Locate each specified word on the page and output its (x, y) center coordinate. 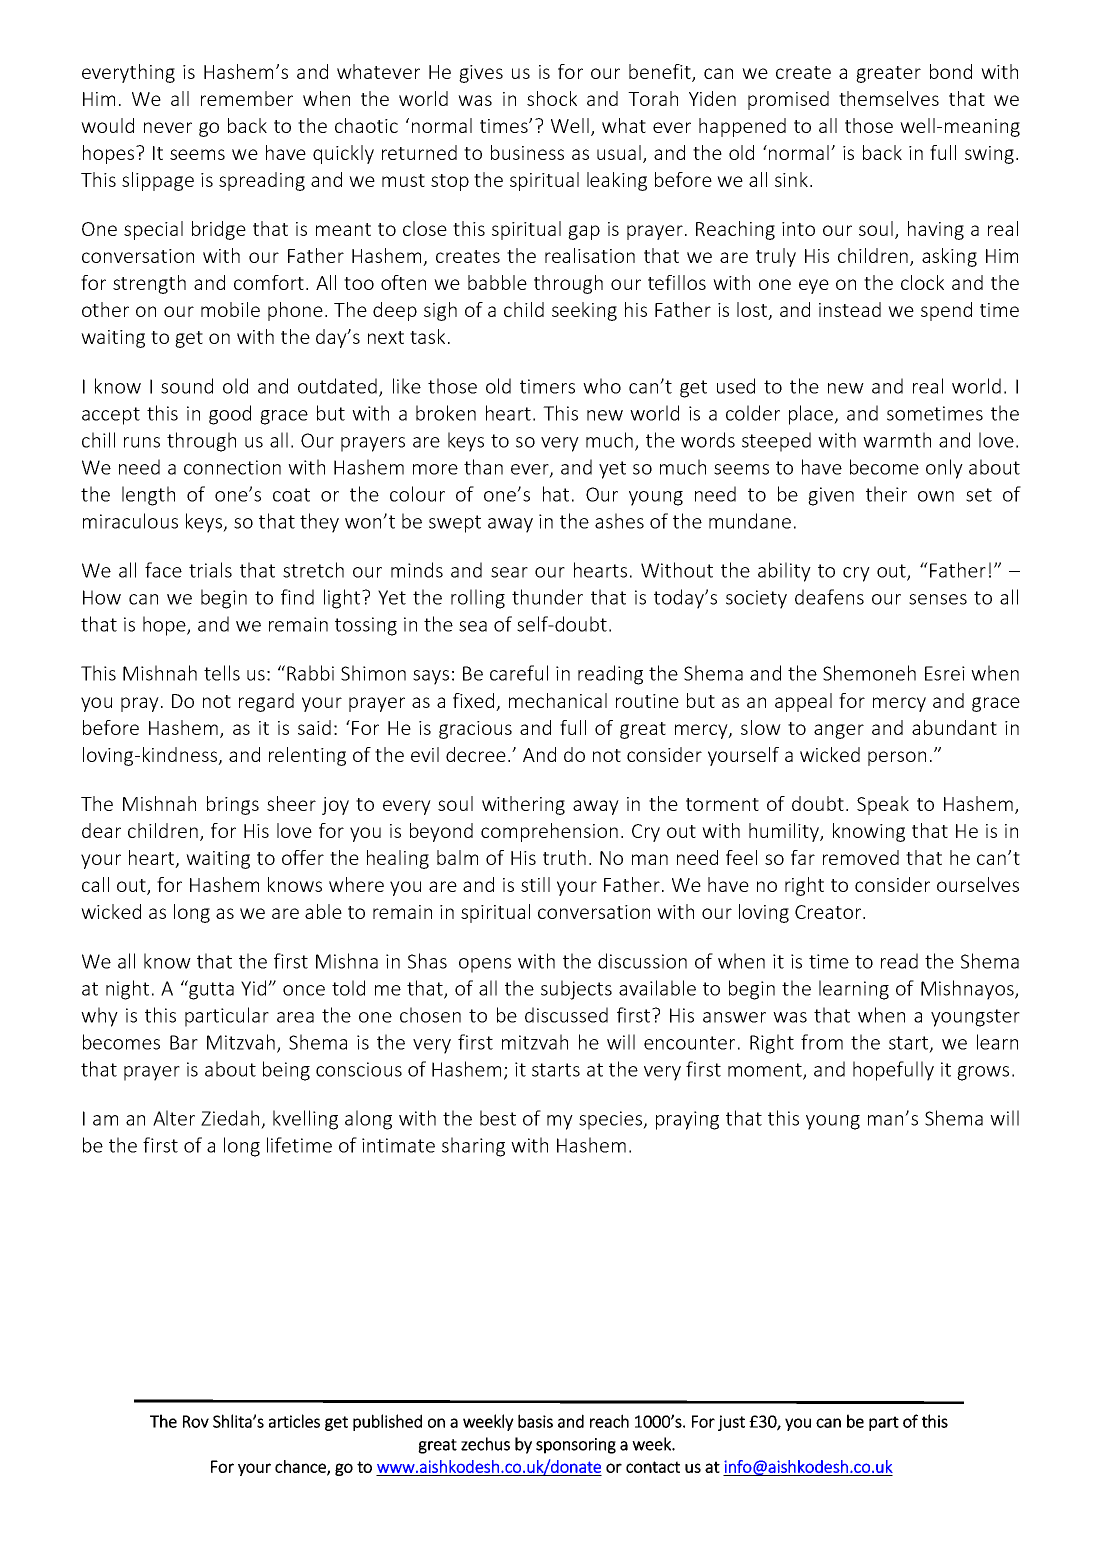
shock (552, 98)
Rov (196, 1421)
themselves (889, 98)
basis (535, 1421)
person (897, 758)
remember (247, 98)
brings (233, 805)
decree (476, 754)
